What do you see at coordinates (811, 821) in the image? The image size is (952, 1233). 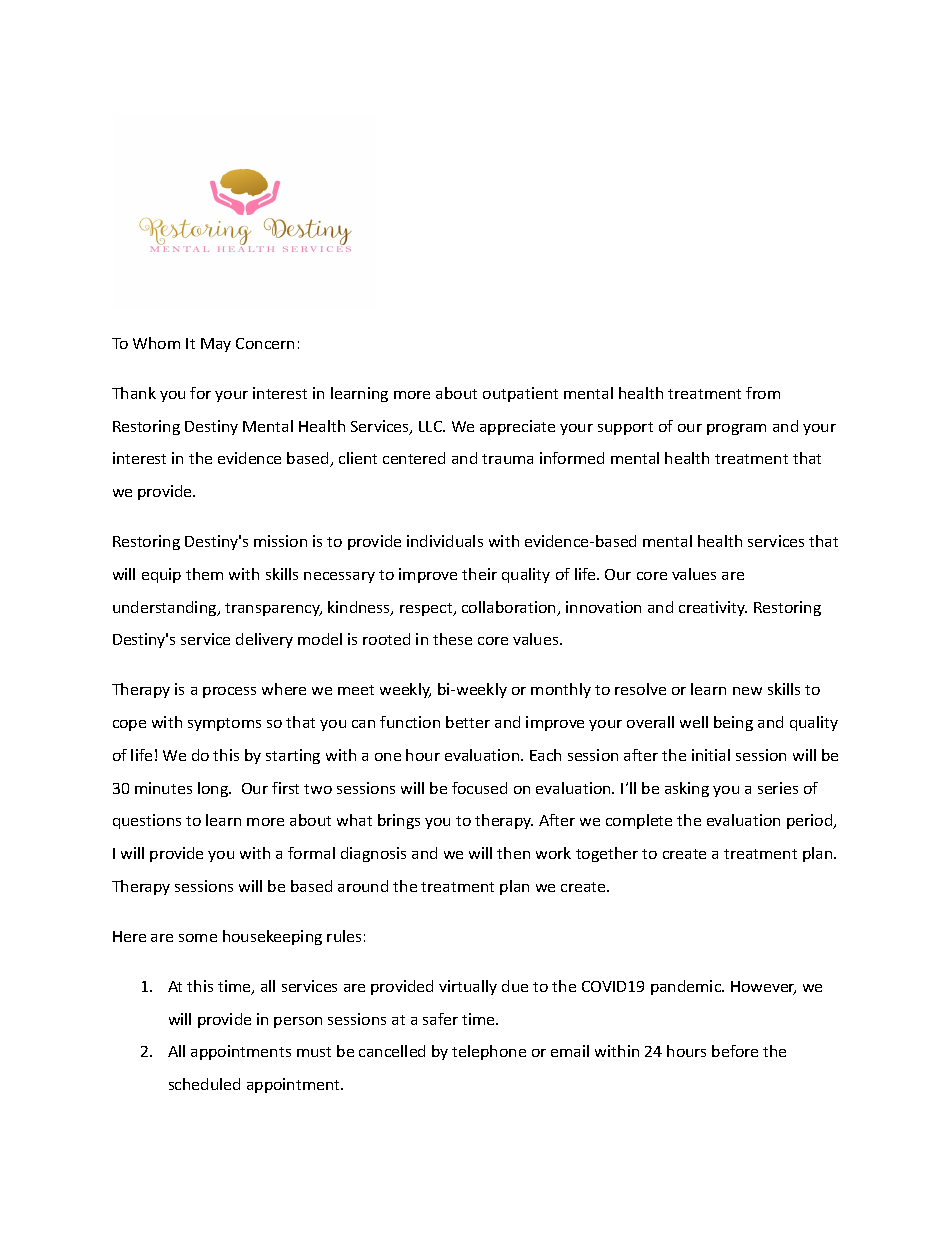 I see `period` at bounding box center [811, 821].
